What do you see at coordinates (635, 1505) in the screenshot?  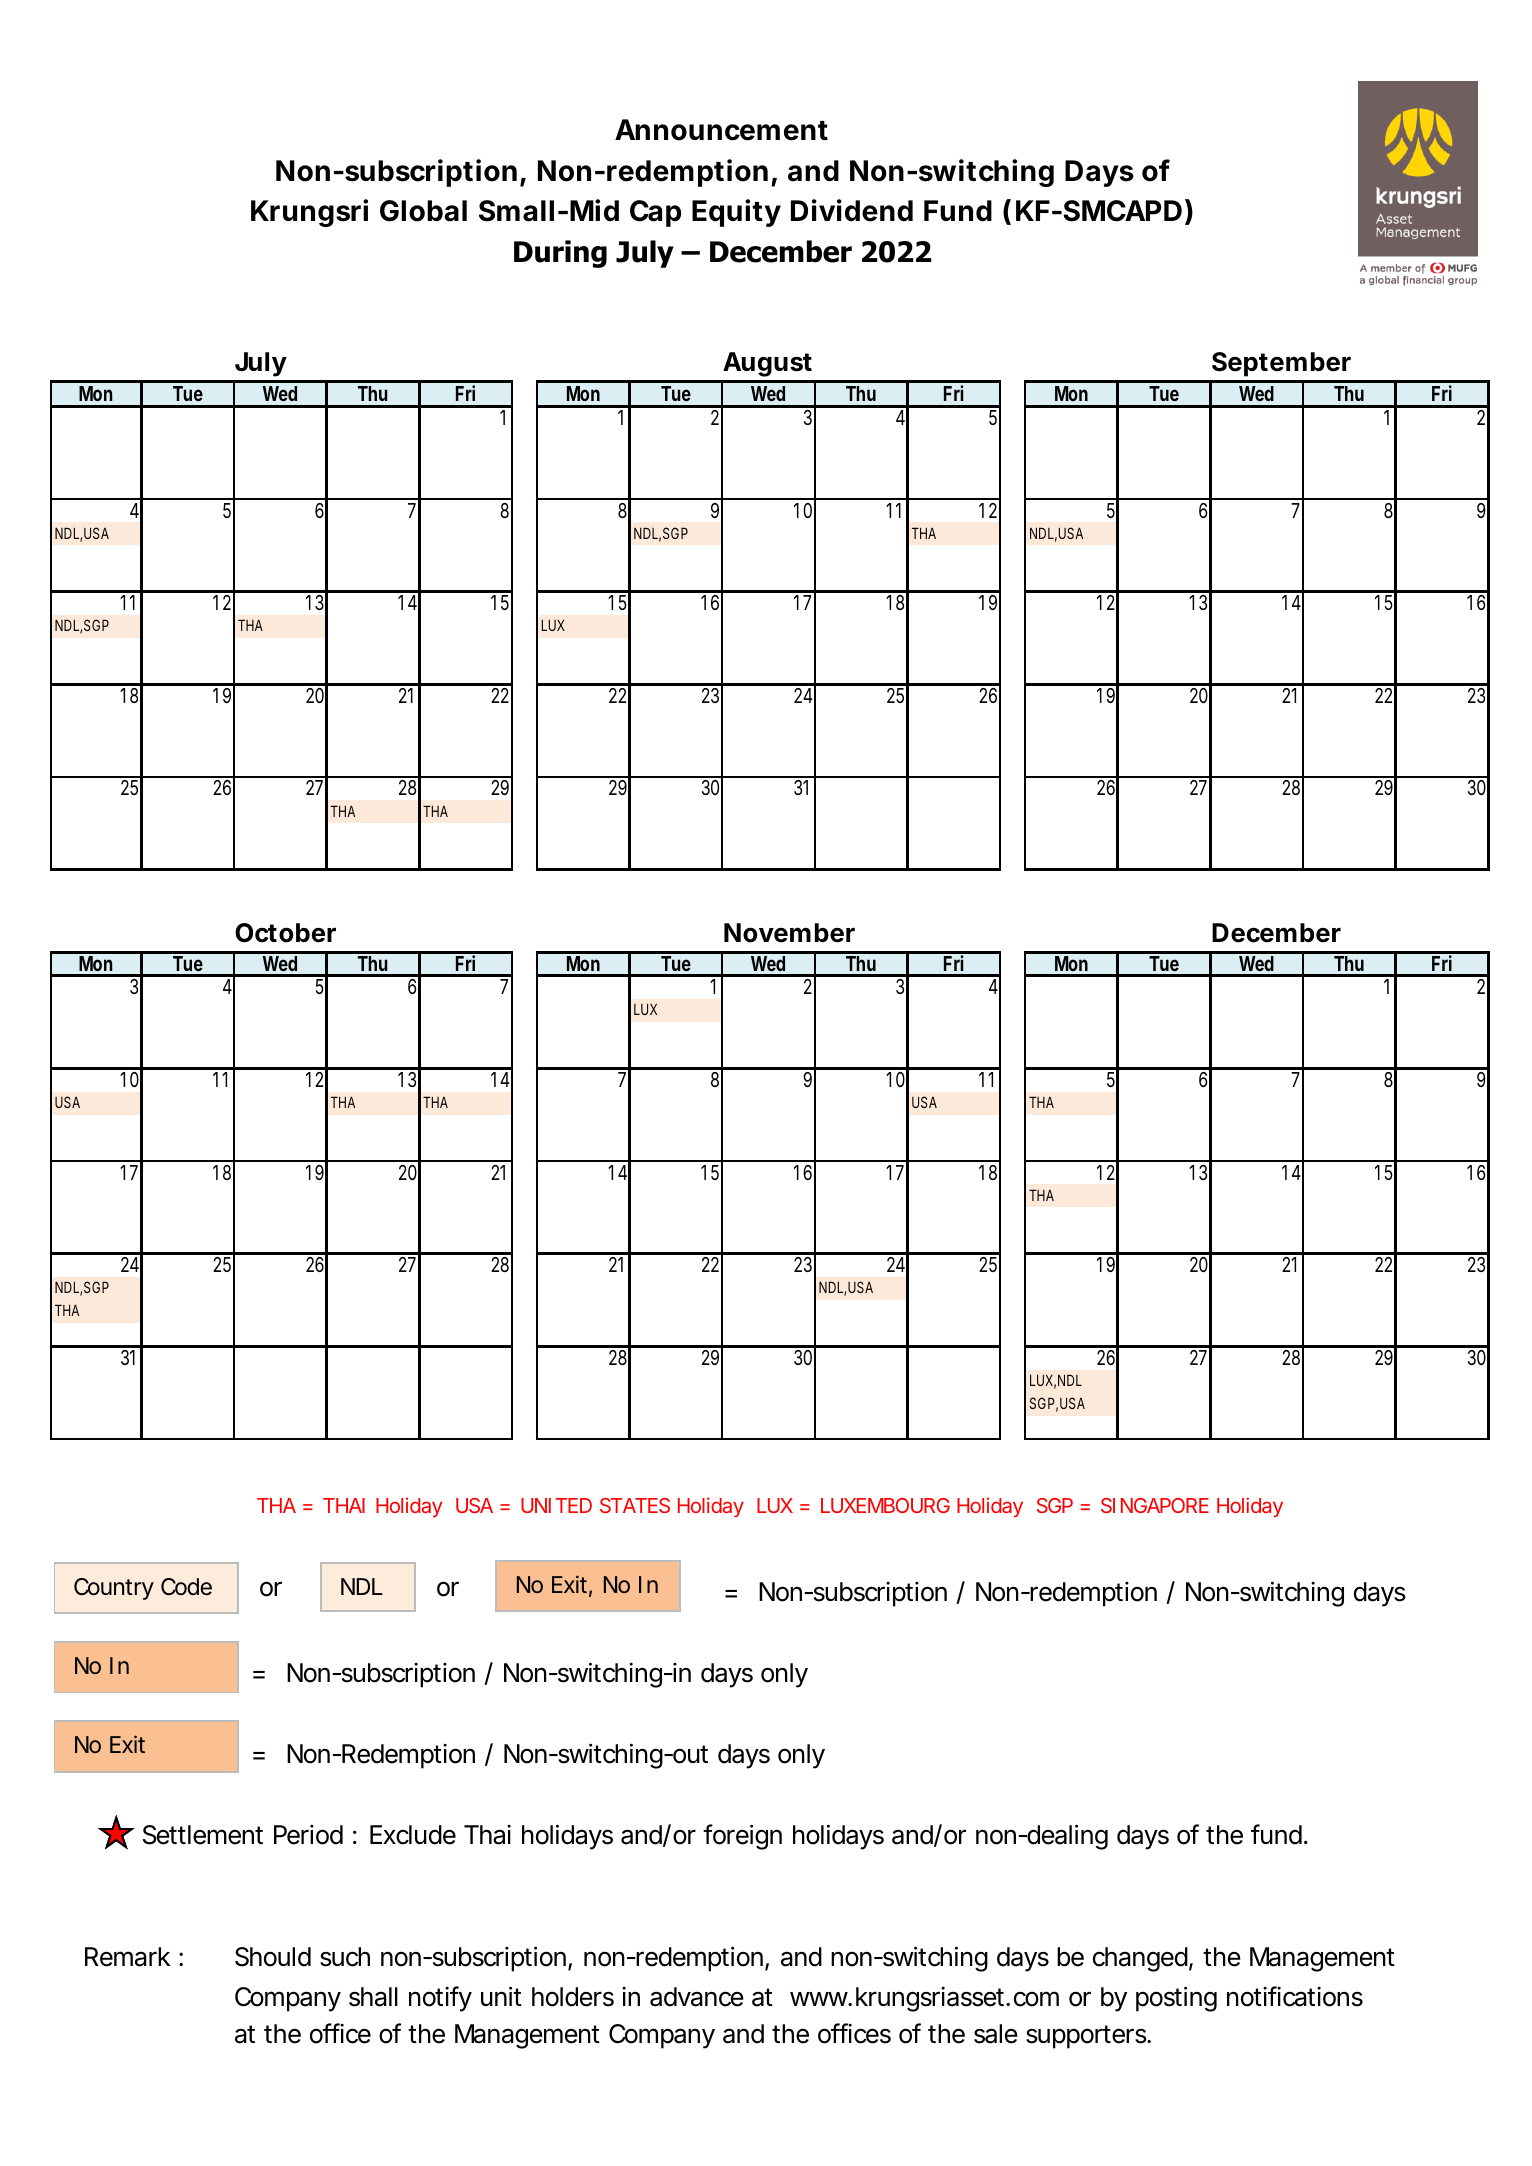 I see `STATES` at bounding box center [635, 1505].
